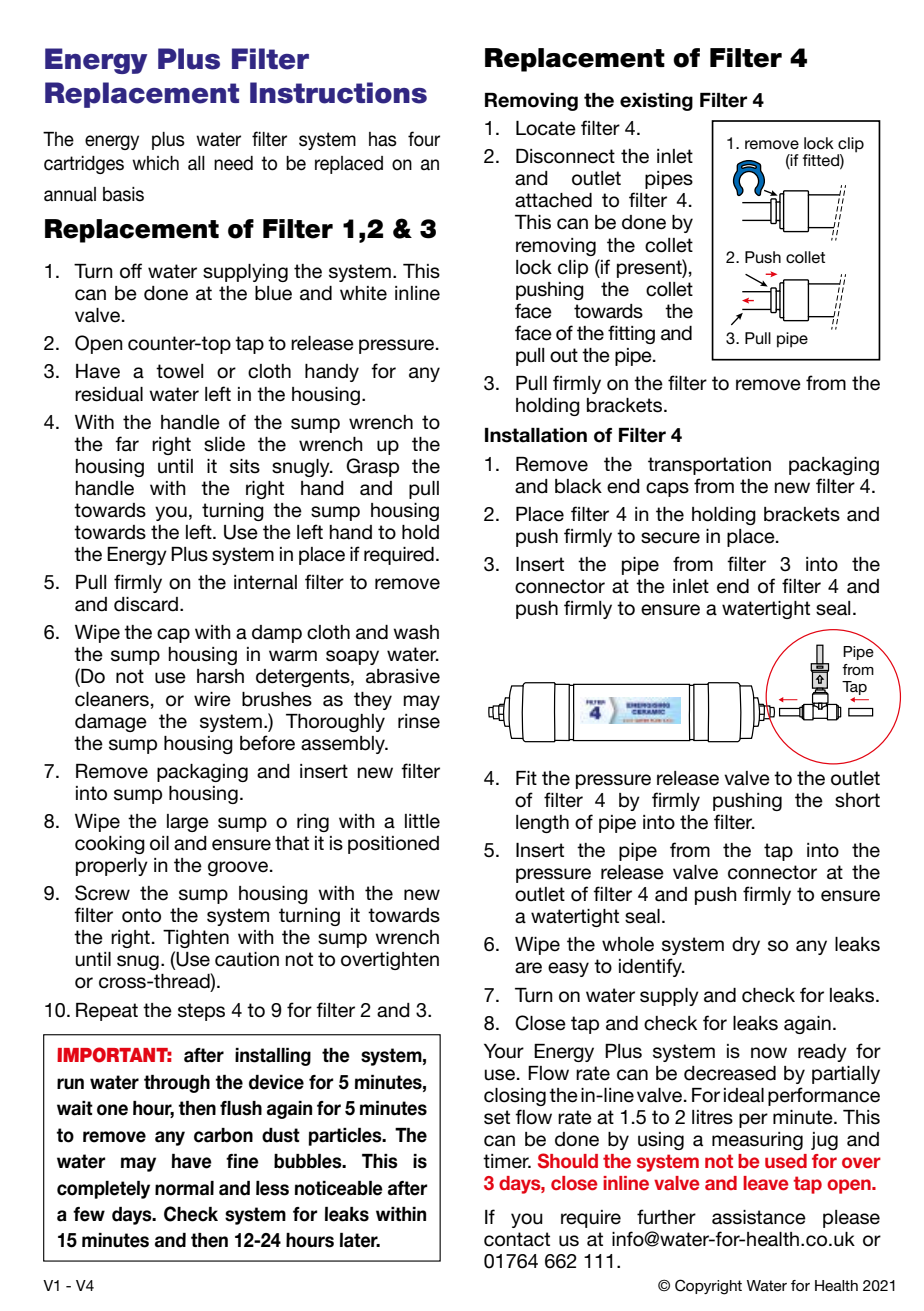  What do you see at coordinates (857, 800) in the page?
I see `short` at bounding box center [857, 800].
